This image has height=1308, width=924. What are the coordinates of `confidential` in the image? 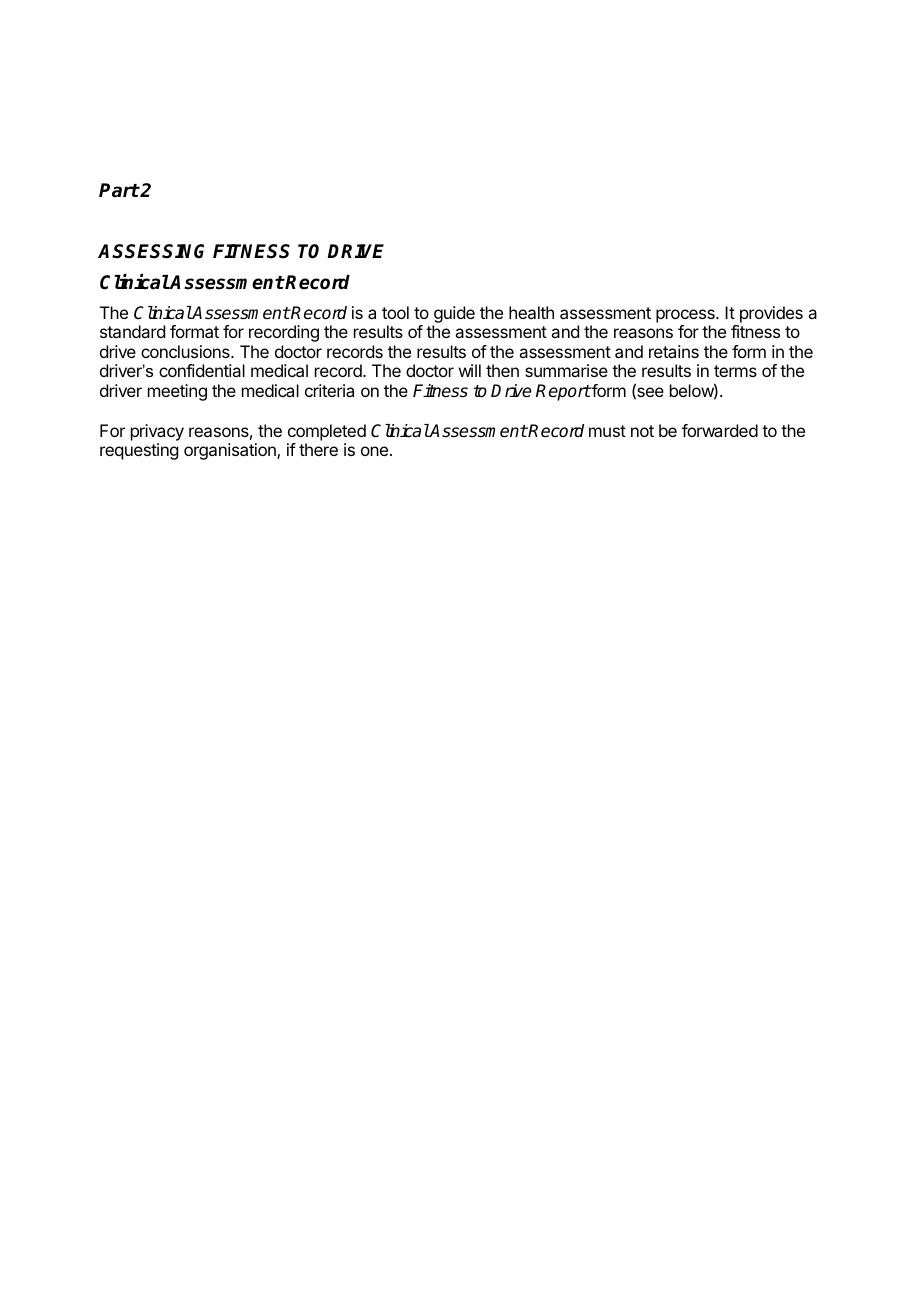 It's located at (202, 370).
